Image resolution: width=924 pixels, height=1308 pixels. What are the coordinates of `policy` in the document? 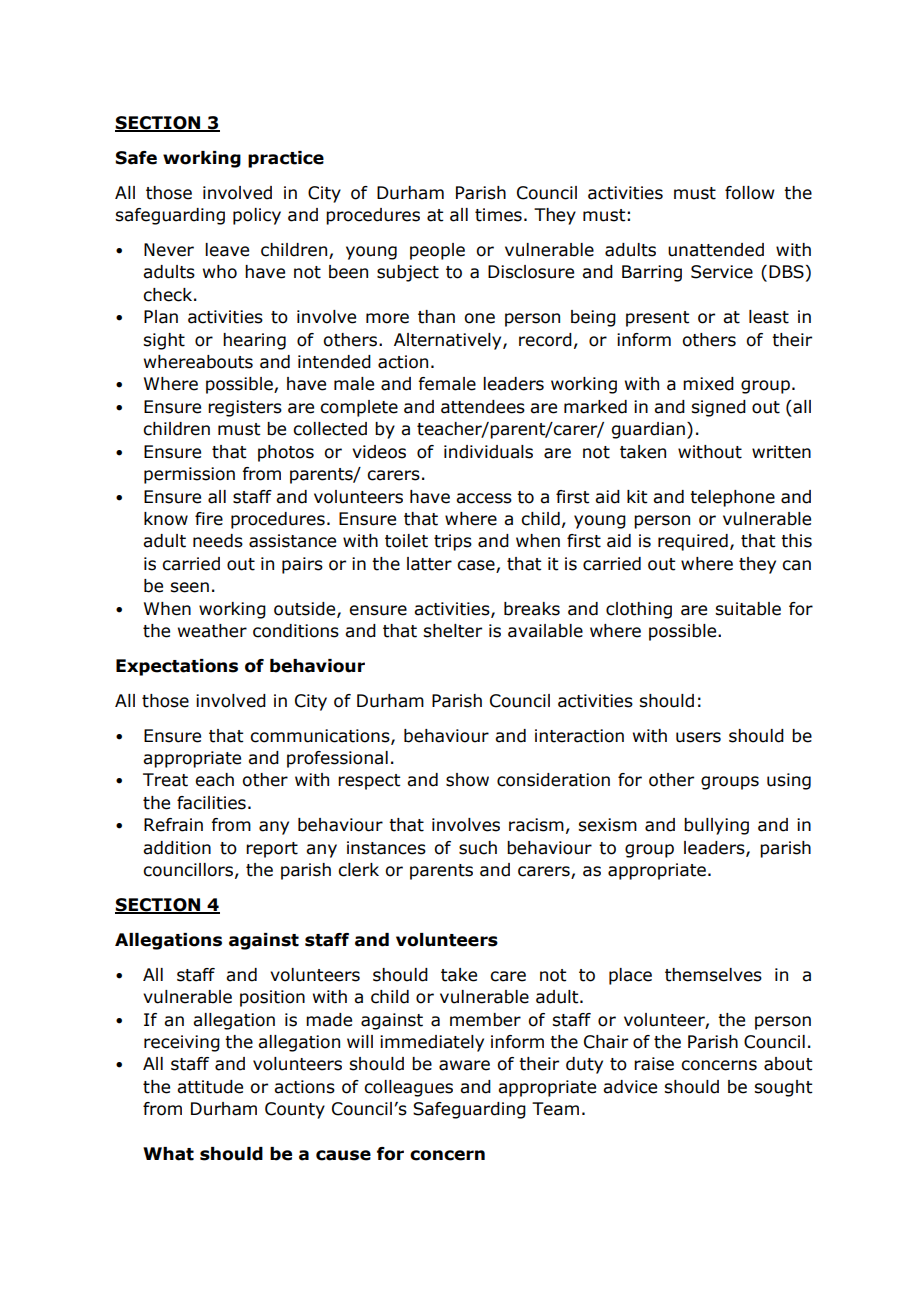 It's located at (257, 216).
